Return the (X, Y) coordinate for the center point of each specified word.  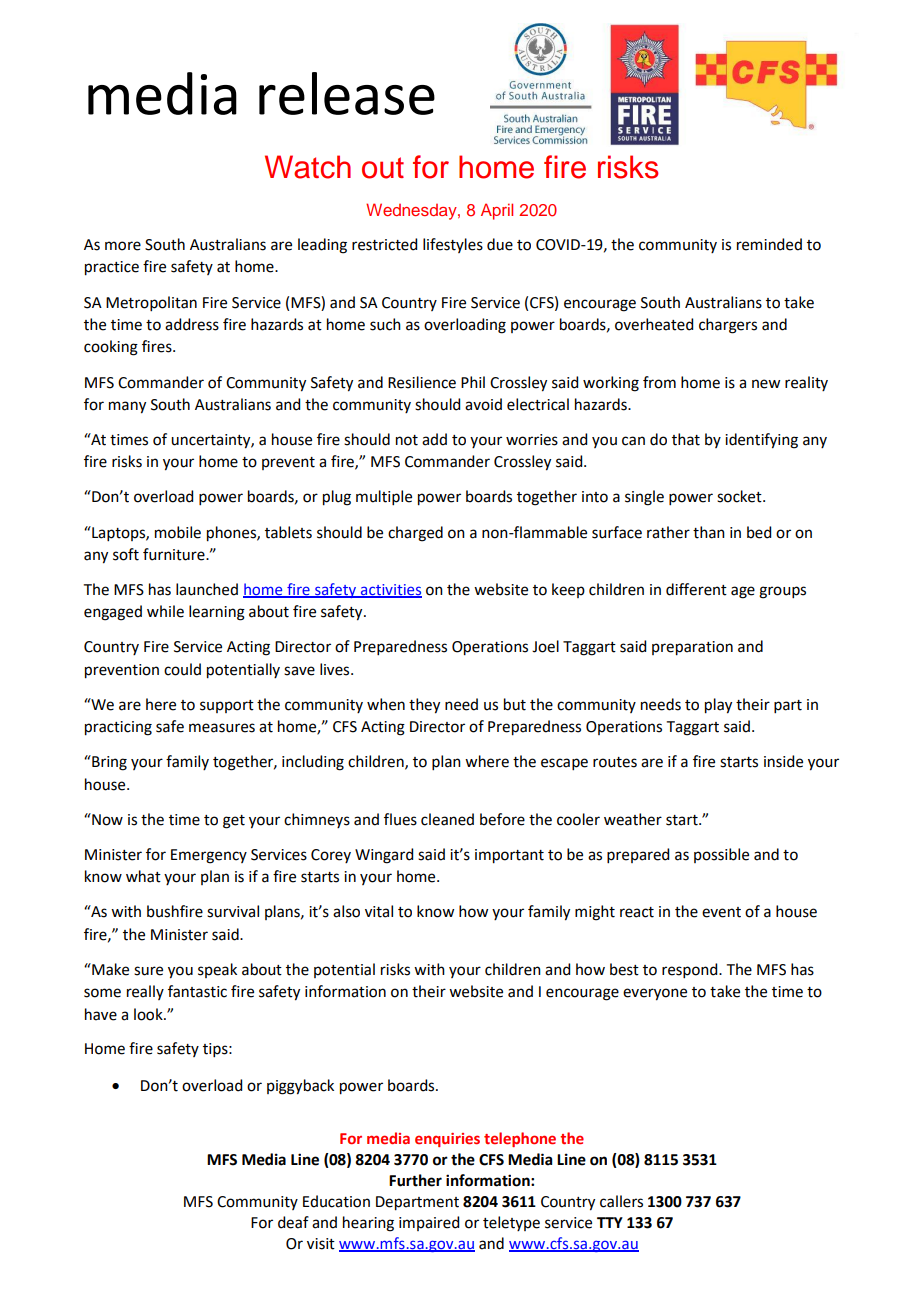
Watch (308, 167)
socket (740, 496)
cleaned (447, 819)
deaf (293, 1222)
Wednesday (412, 211)
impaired (429, 1223)
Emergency (209, 856)
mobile (178, 532)
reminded (769, 244)
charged (415, 534)
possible (721, 855)
